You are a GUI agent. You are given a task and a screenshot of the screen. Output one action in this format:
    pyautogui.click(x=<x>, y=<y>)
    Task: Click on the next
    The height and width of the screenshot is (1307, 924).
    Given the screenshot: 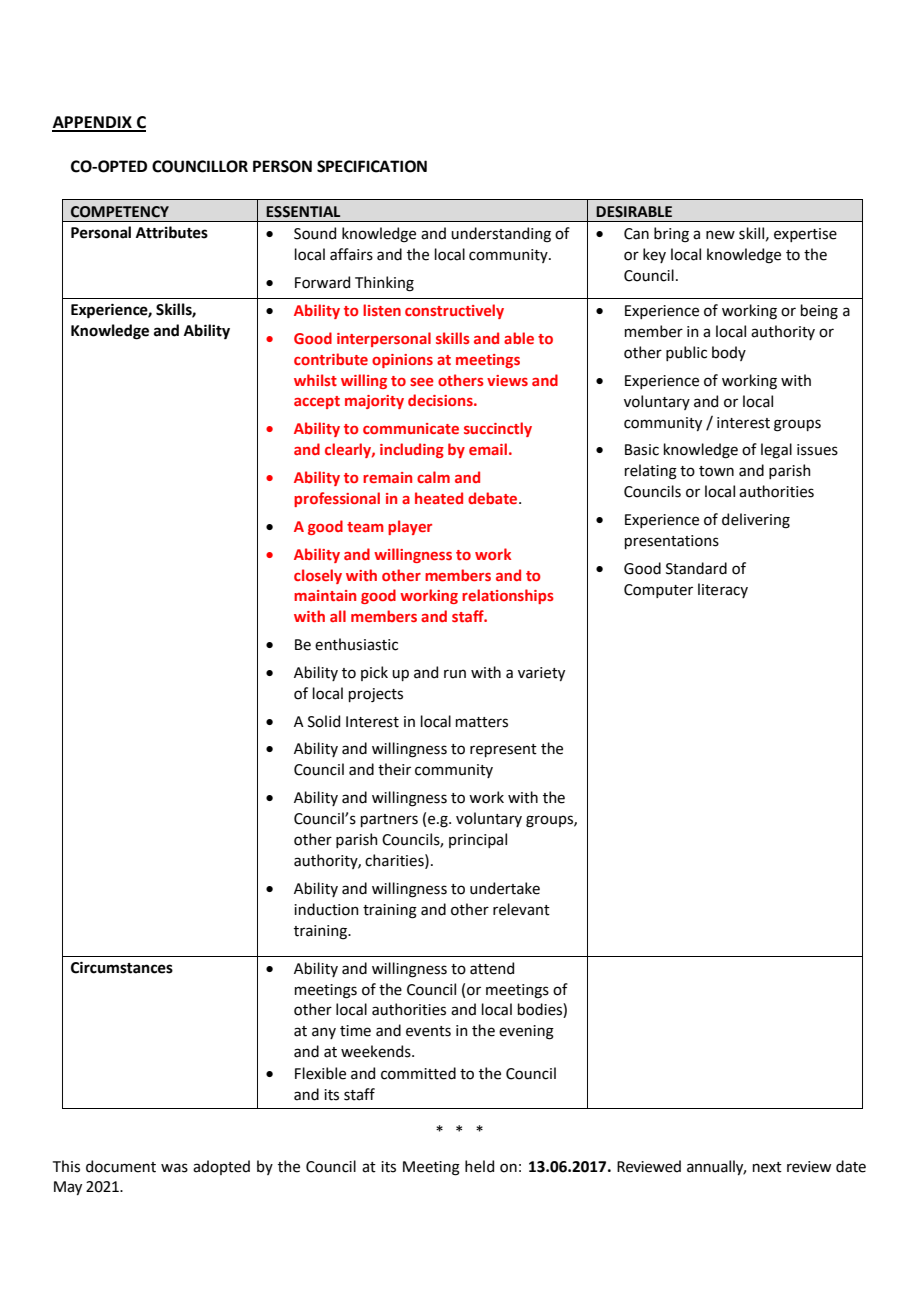 What is the action you would take?
    pyautogui.click(x=767, y=1167)
